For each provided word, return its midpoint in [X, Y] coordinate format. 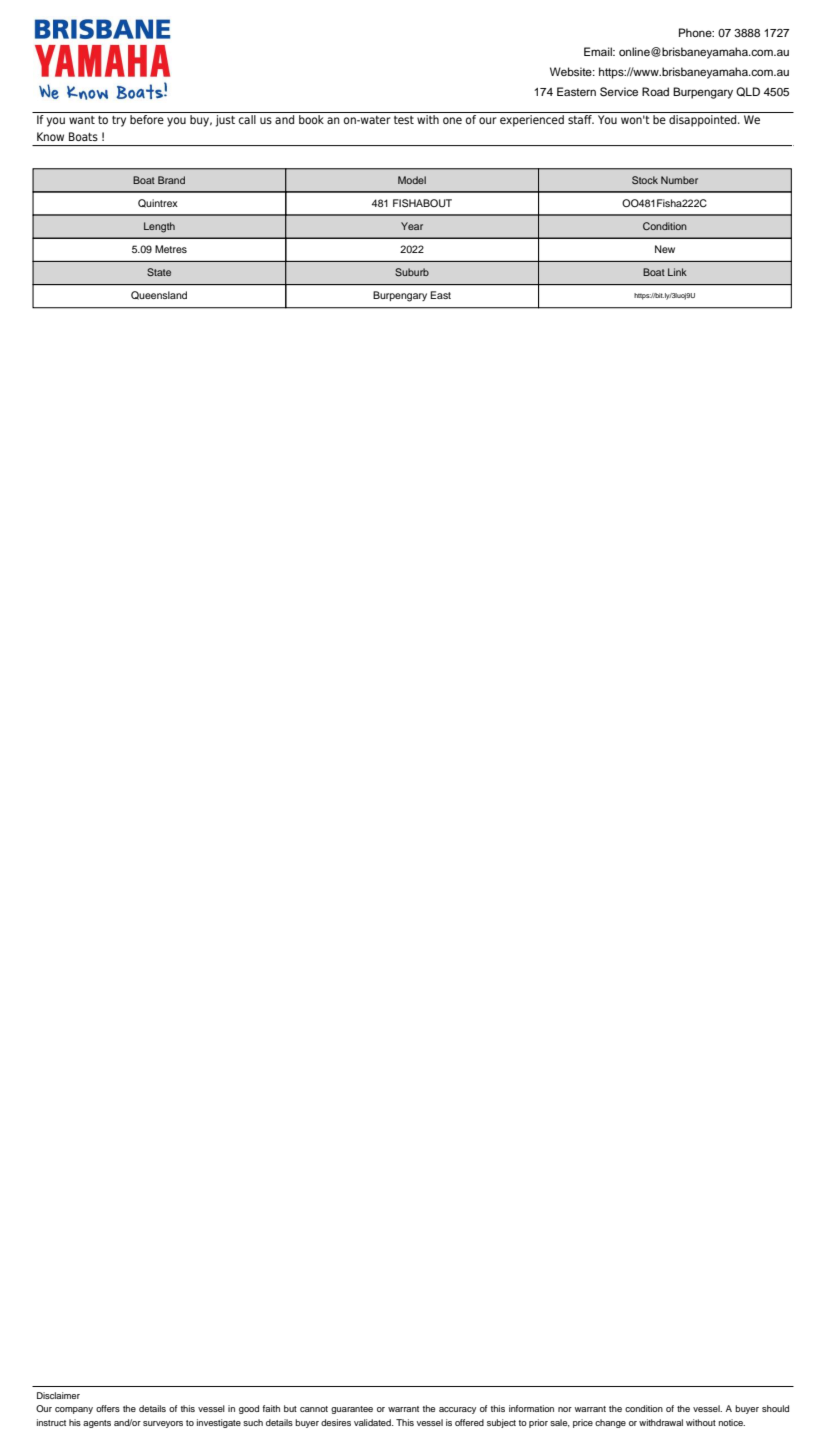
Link [677, 272]
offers [108, 1408]
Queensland [159, 295]
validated [373, 1422]
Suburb [412, 272]
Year [412, 226]
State [159, 272]
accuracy [457, 1410]
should [775, 1408]
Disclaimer [58, 1395]
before [147, 119]
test [404, 120]
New [665, 249]
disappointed [704, 121]
